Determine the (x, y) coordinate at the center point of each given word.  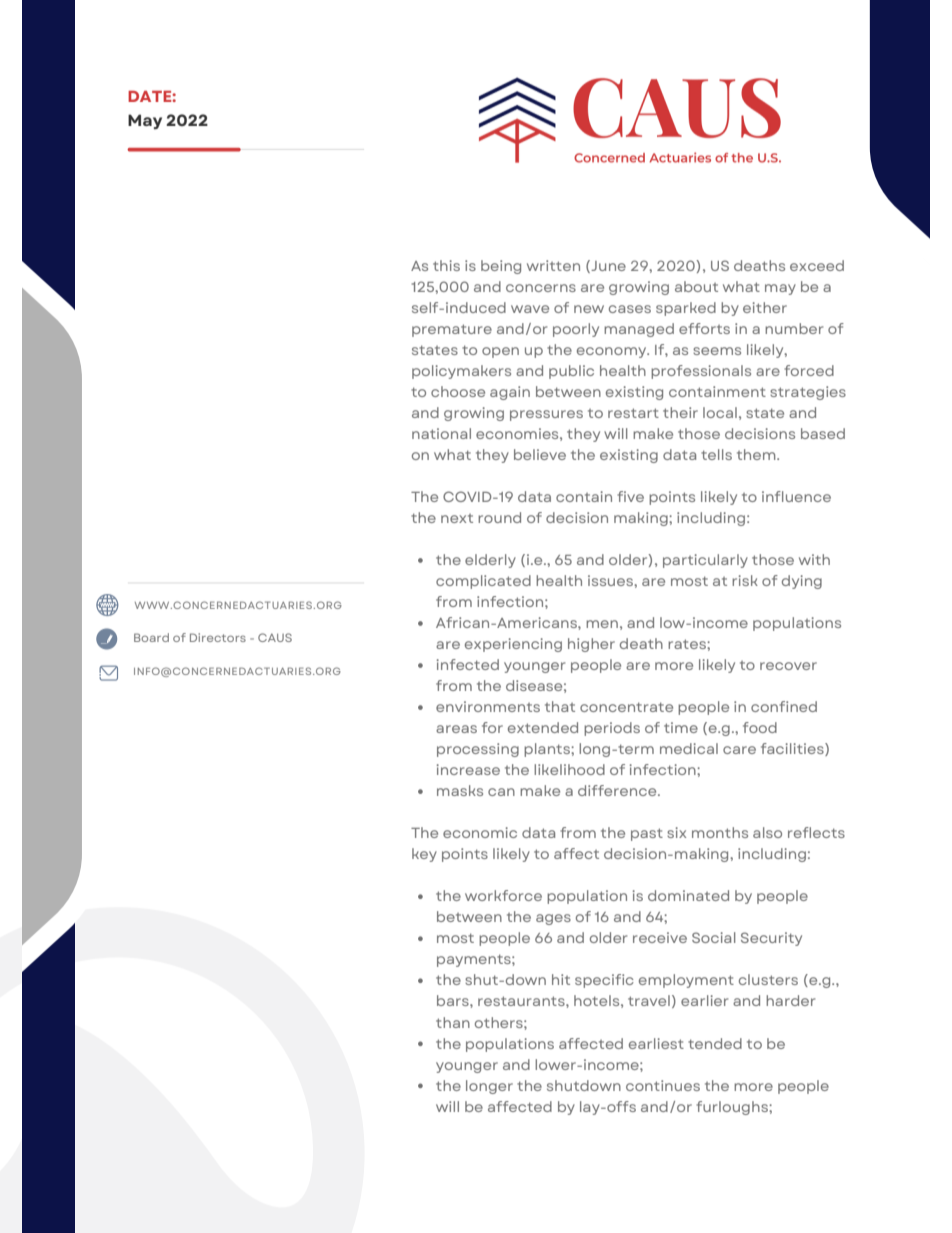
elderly (490, 561)
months (720, 832)
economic (480, 832)
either (765, 307)
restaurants (522, 1001)
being (501, 267)
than (453, 1022)
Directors (218, 637)
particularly (705, 561)
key (424, 855)
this (446, 265)
